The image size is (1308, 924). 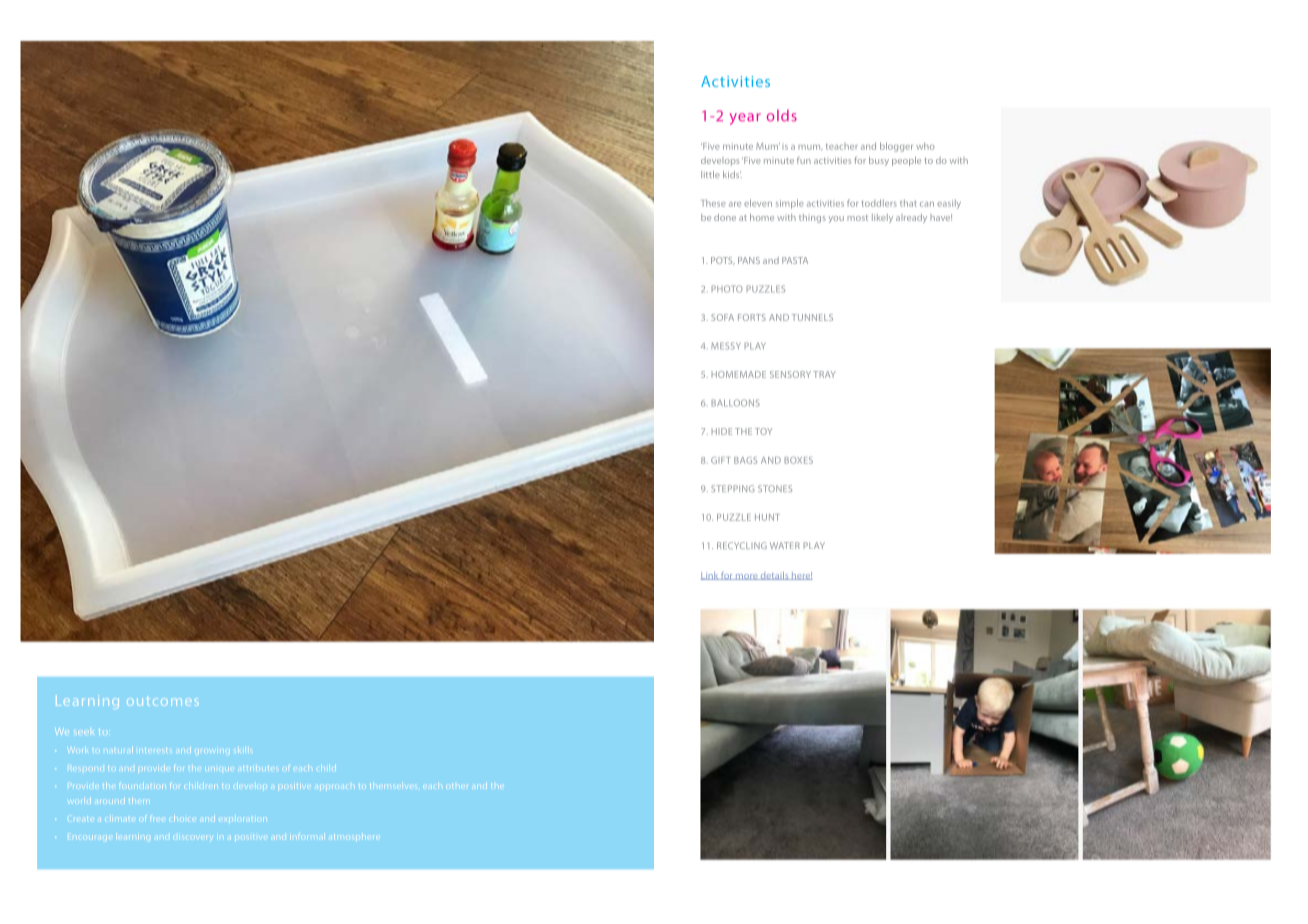 What do you see at coordinates (896, 147) in the document?
I see `blogger` at bounding box center [896, 147].
